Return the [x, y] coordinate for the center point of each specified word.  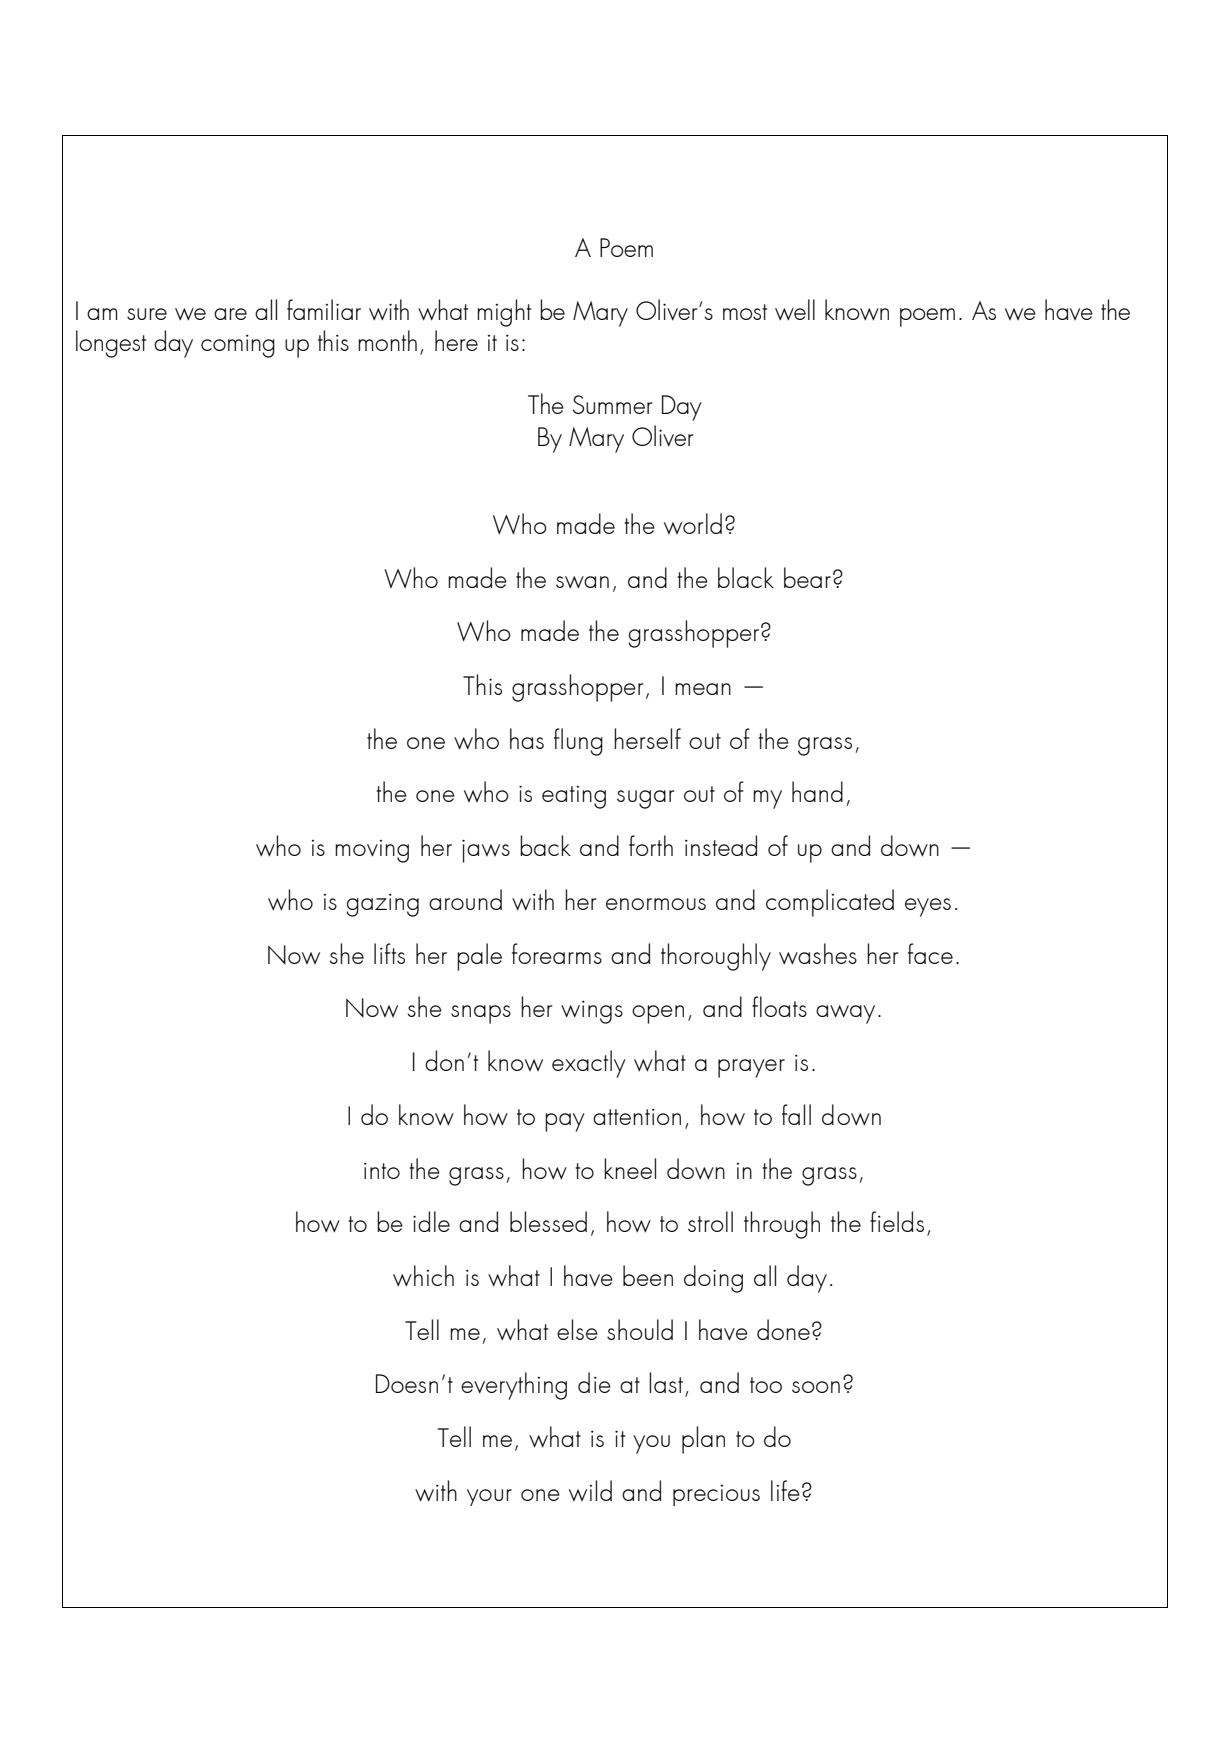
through [782, 1225]
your [489, 1497]
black [746, 577]
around [465, 899]
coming [238, 346]
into [382, 1171]
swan [582, 582]
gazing [382, 905]
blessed [548, 1221]
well [795, 310]
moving [372, 851]
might [504, 313]
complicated [830, 903]
